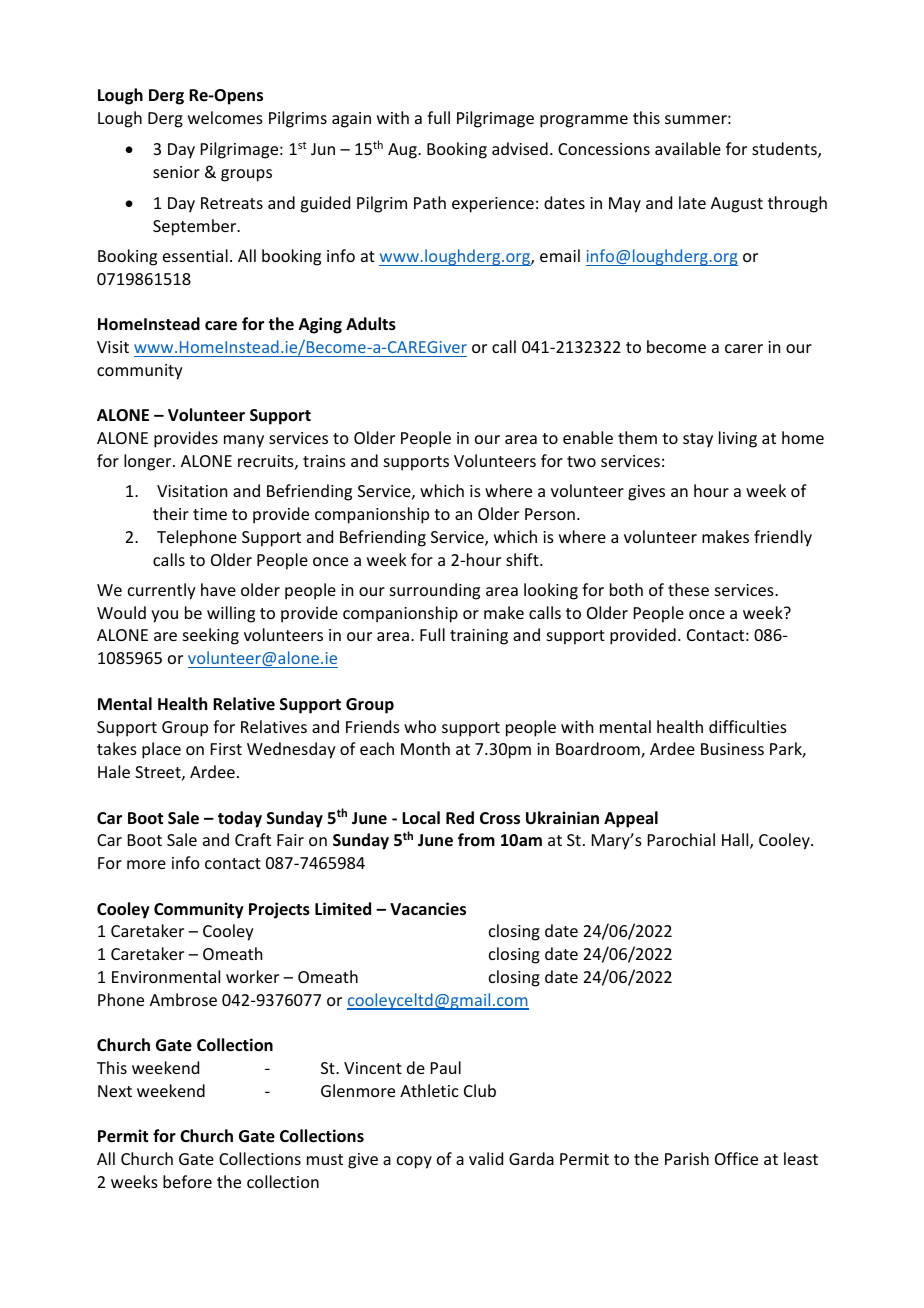 This screenshot has height=1308, width=924. Describe the element at coordinates (688, 148) in the screenshot. I see `available` at that location.
